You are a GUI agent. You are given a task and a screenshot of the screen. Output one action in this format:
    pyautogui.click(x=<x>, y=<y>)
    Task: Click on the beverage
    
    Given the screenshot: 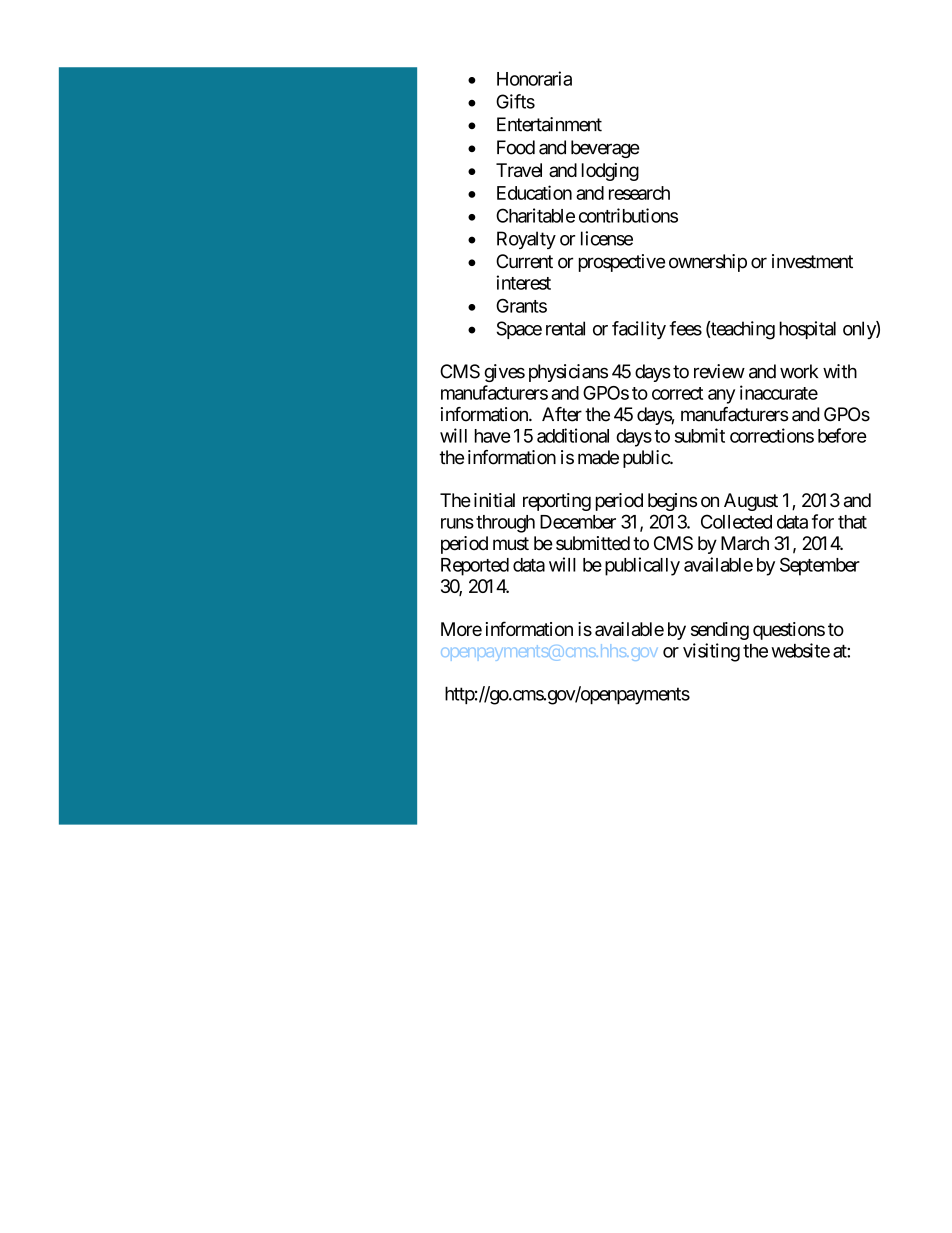 What is the action you would take?
    pyautogui.click(x=605, y=149)
